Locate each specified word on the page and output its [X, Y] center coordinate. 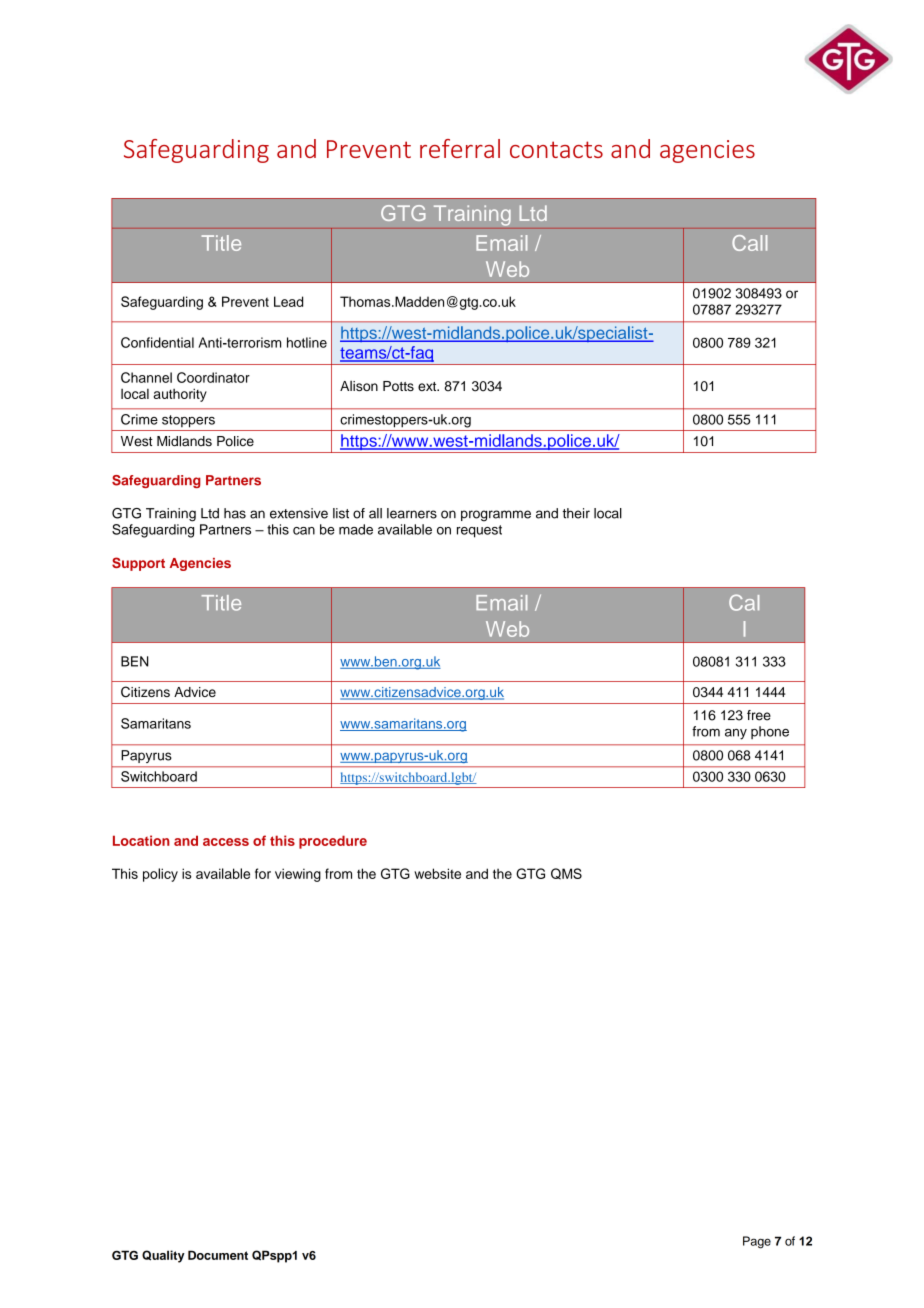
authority [180, 395]
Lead [288, 301]
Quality [163, 1256]
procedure [333, 842]
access [226, 842]
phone [770, 732]
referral [460, 148]
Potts [398, 386]
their [576, 513]
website [437, 873]
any [736, 734]
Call [749, 243]
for [263, 873]
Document [218, 1255]
